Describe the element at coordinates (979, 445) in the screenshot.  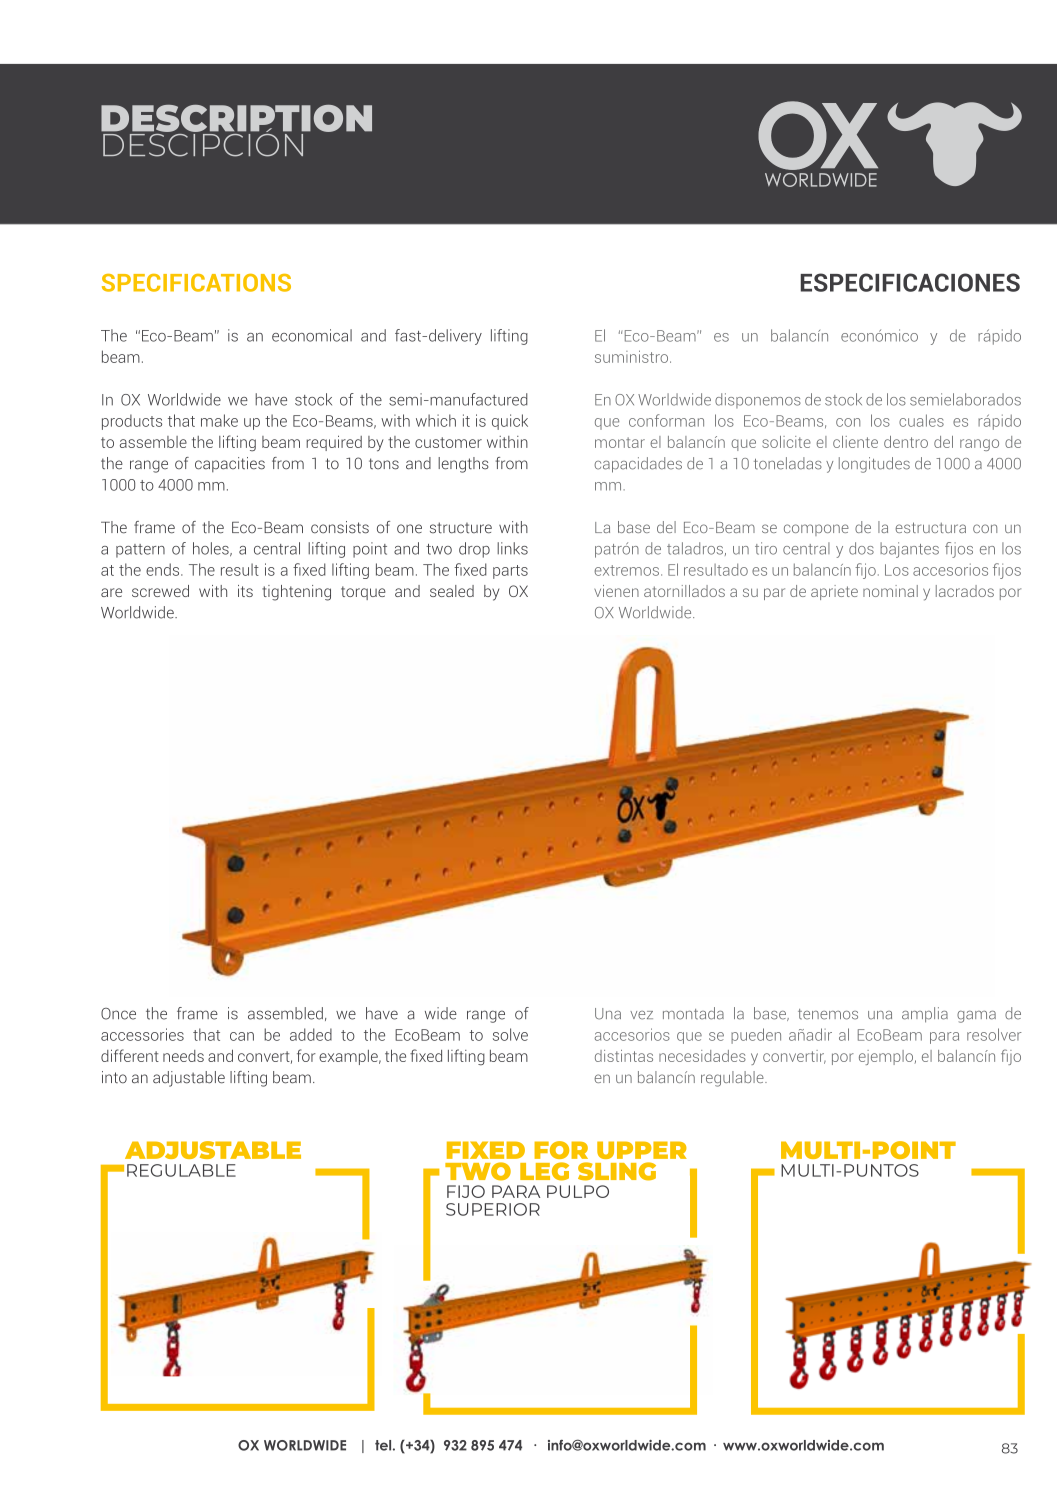
I see `rango` at that location.
